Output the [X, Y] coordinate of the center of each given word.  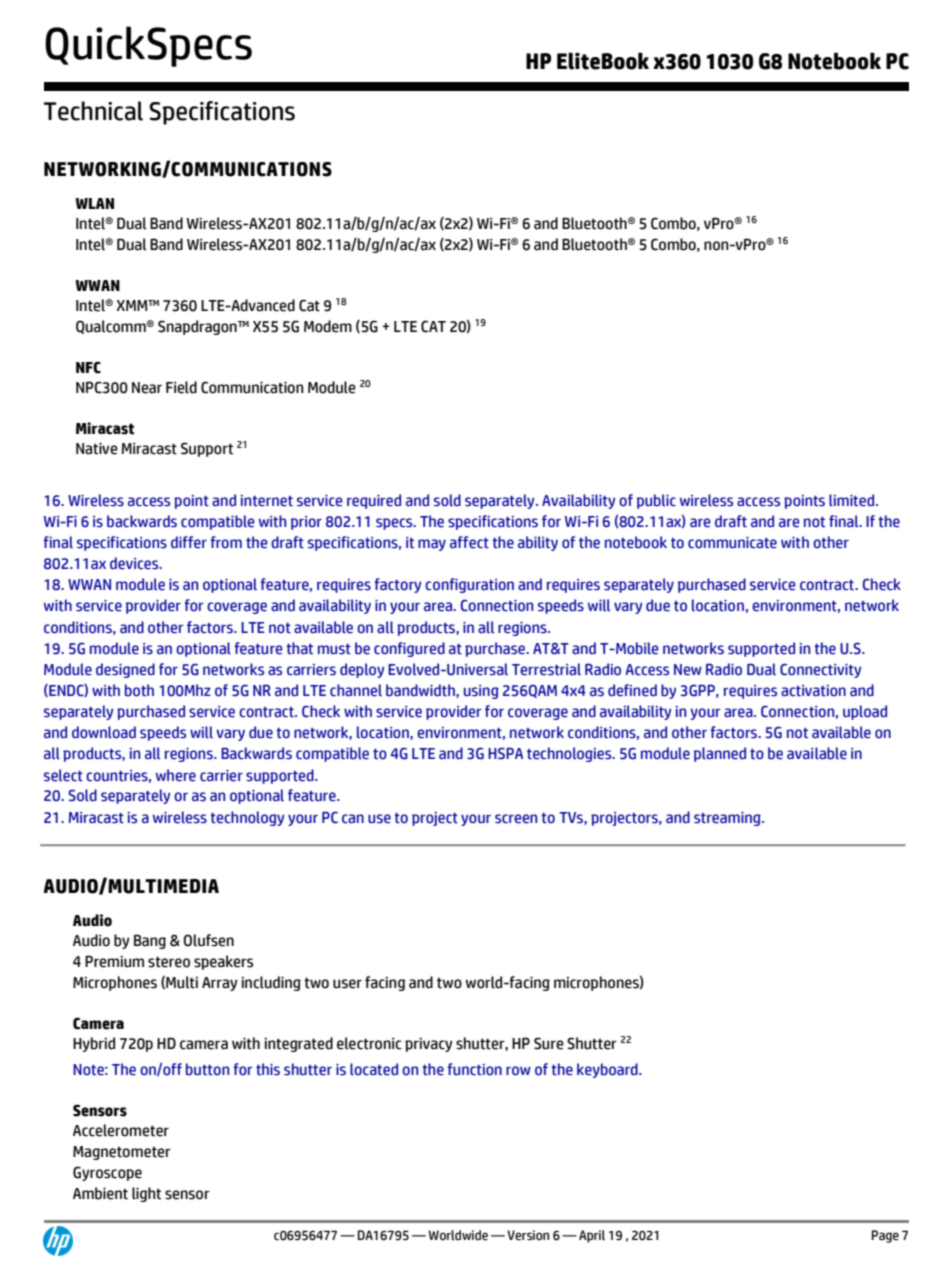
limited [853, 500]
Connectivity [820, 671]
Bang [150, 941]
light [146, 1194]
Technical [93, 111]
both [139, 690]
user [347, 984]
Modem [328, 326]
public [656, 501]
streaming [728, 819]
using [481, 692]
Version [528, 1235]
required [374, 501]
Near [147, 388]
